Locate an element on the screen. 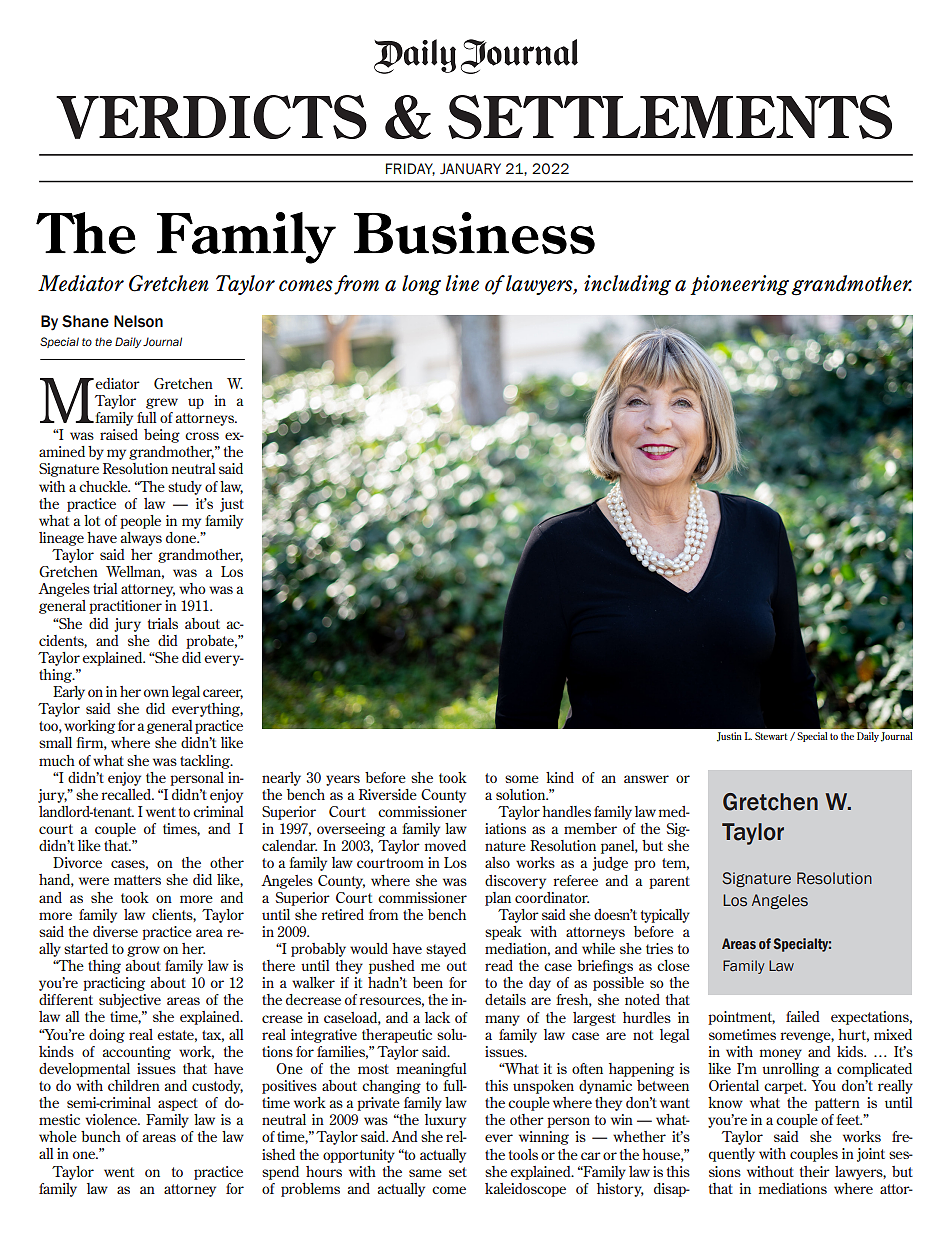 Image resolution: width=952 pixels, height=1233 pixels. pioneering is located at coordinates (739, 285).
